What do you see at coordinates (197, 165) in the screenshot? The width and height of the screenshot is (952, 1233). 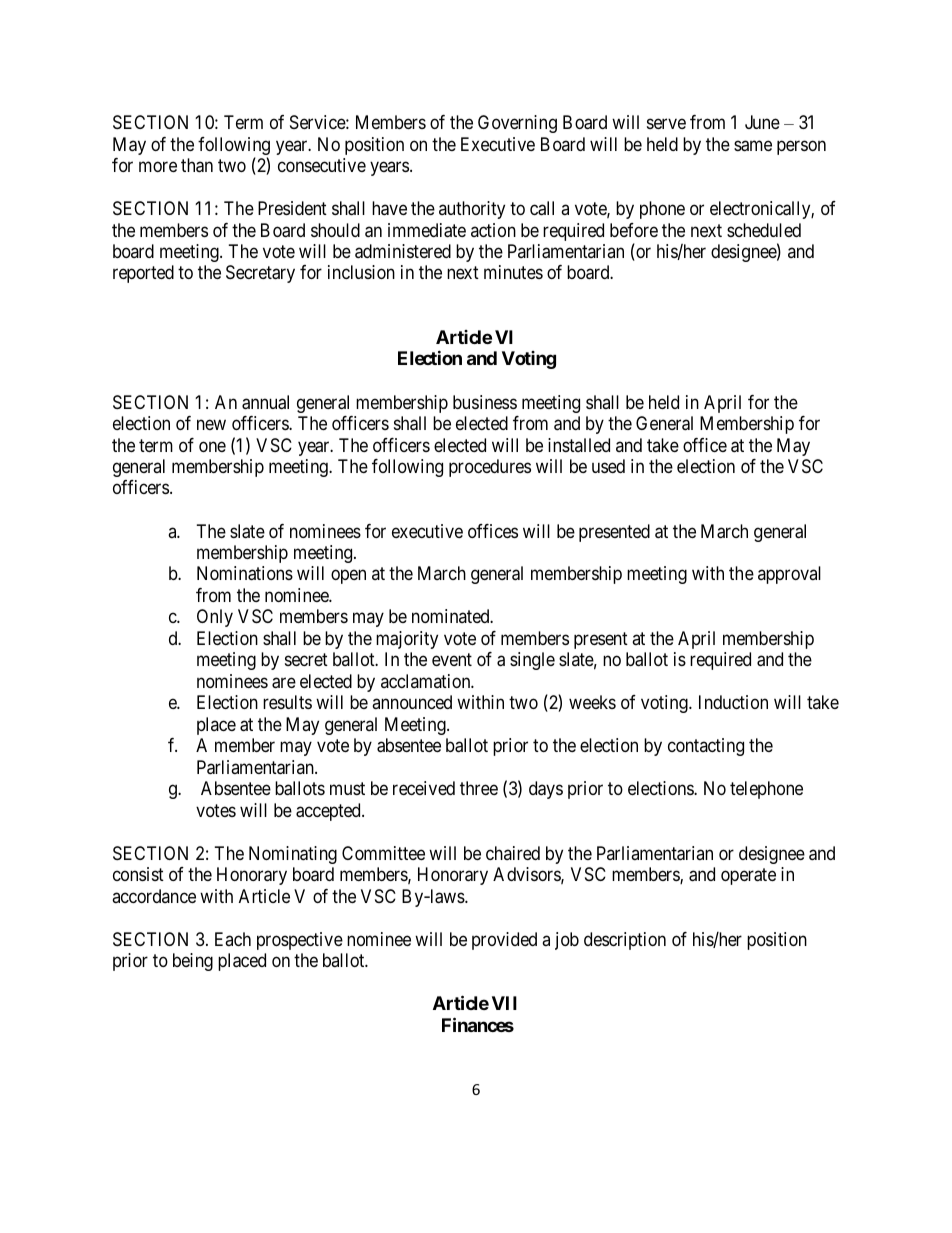 I see `than` at bounding box center [197, 165].
